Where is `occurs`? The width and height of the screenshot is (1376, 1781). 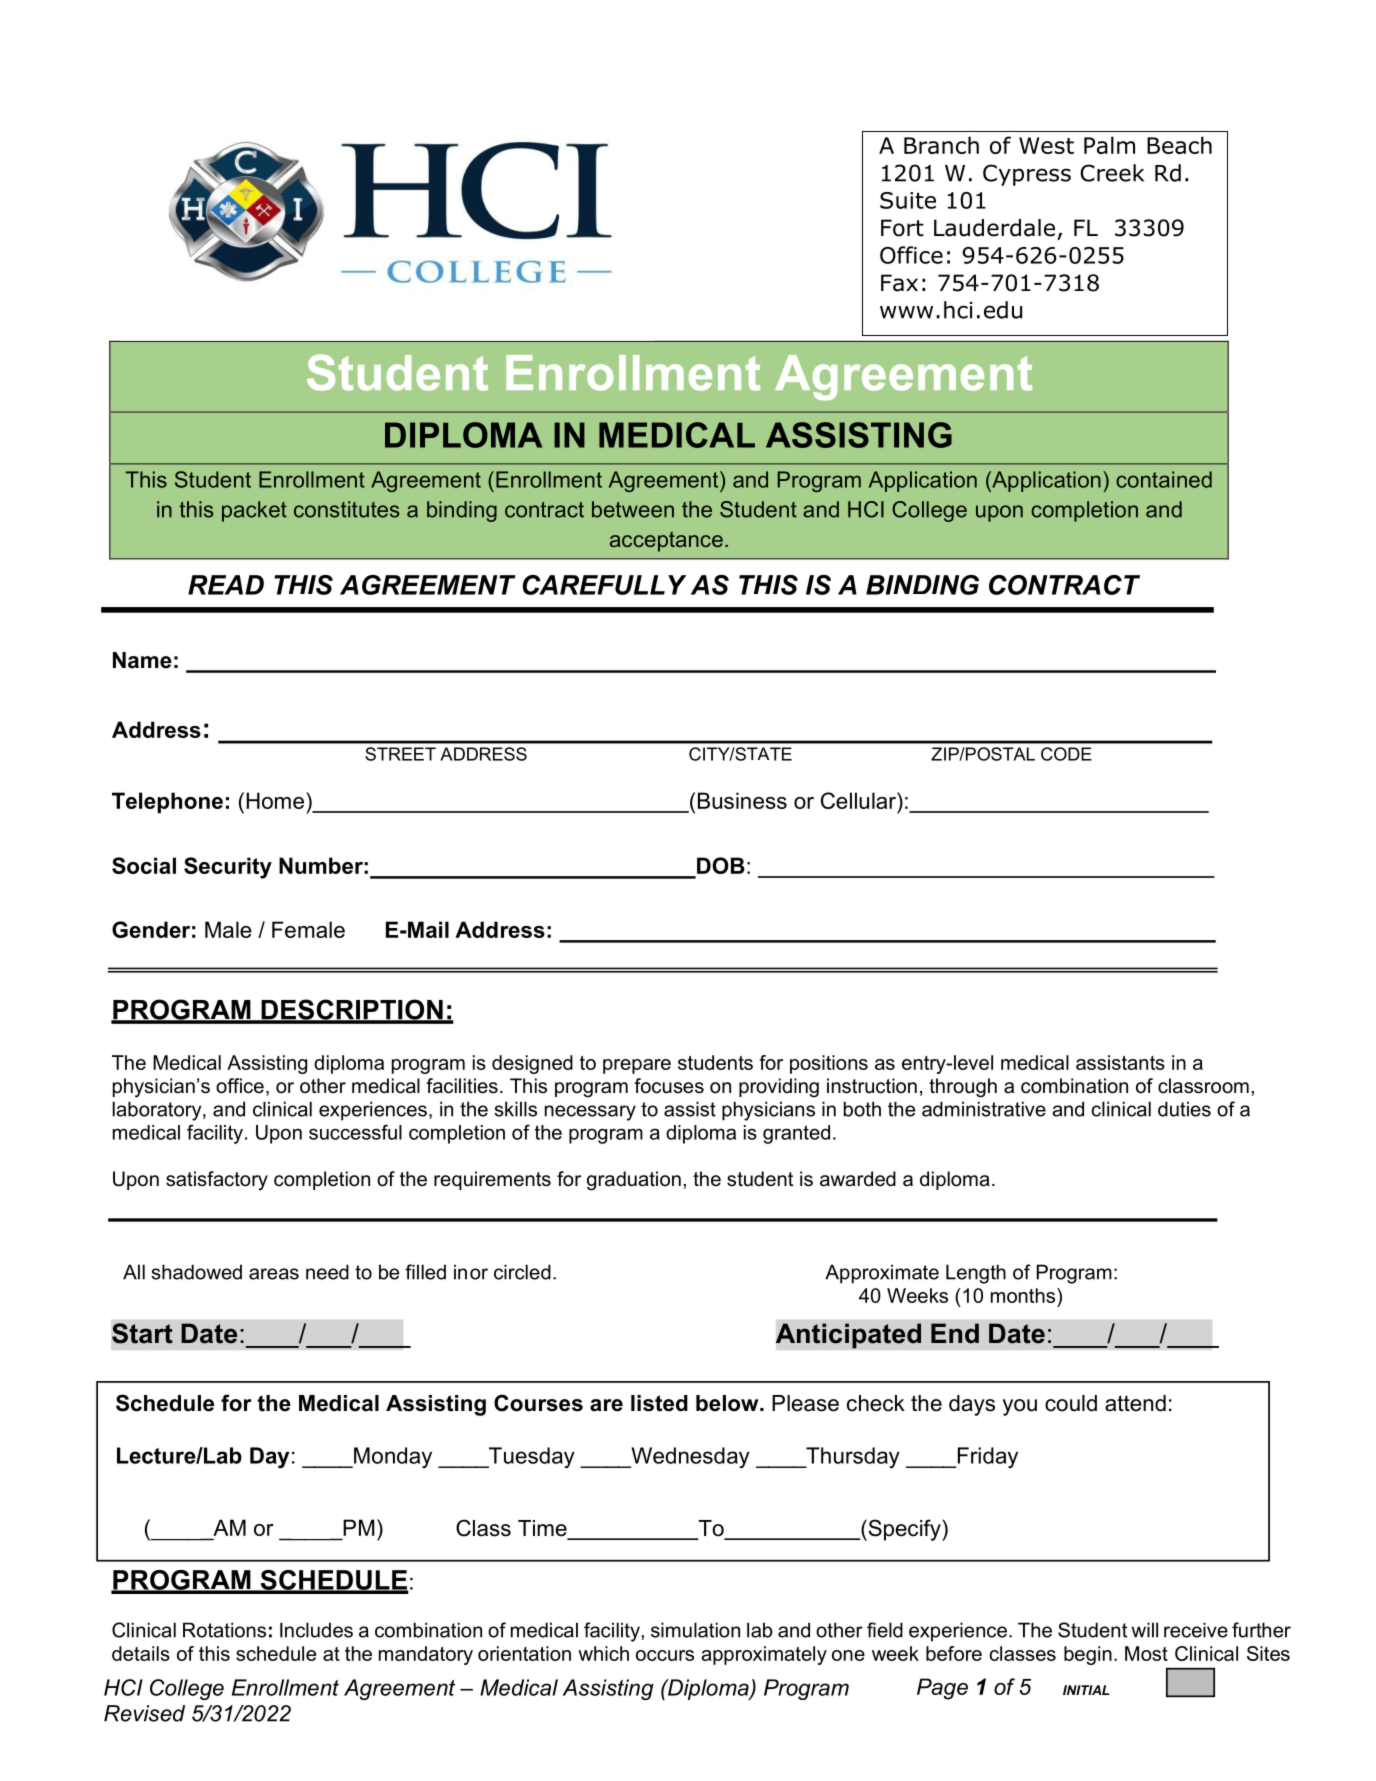 occurs is located at coordinates (665, 1655).
